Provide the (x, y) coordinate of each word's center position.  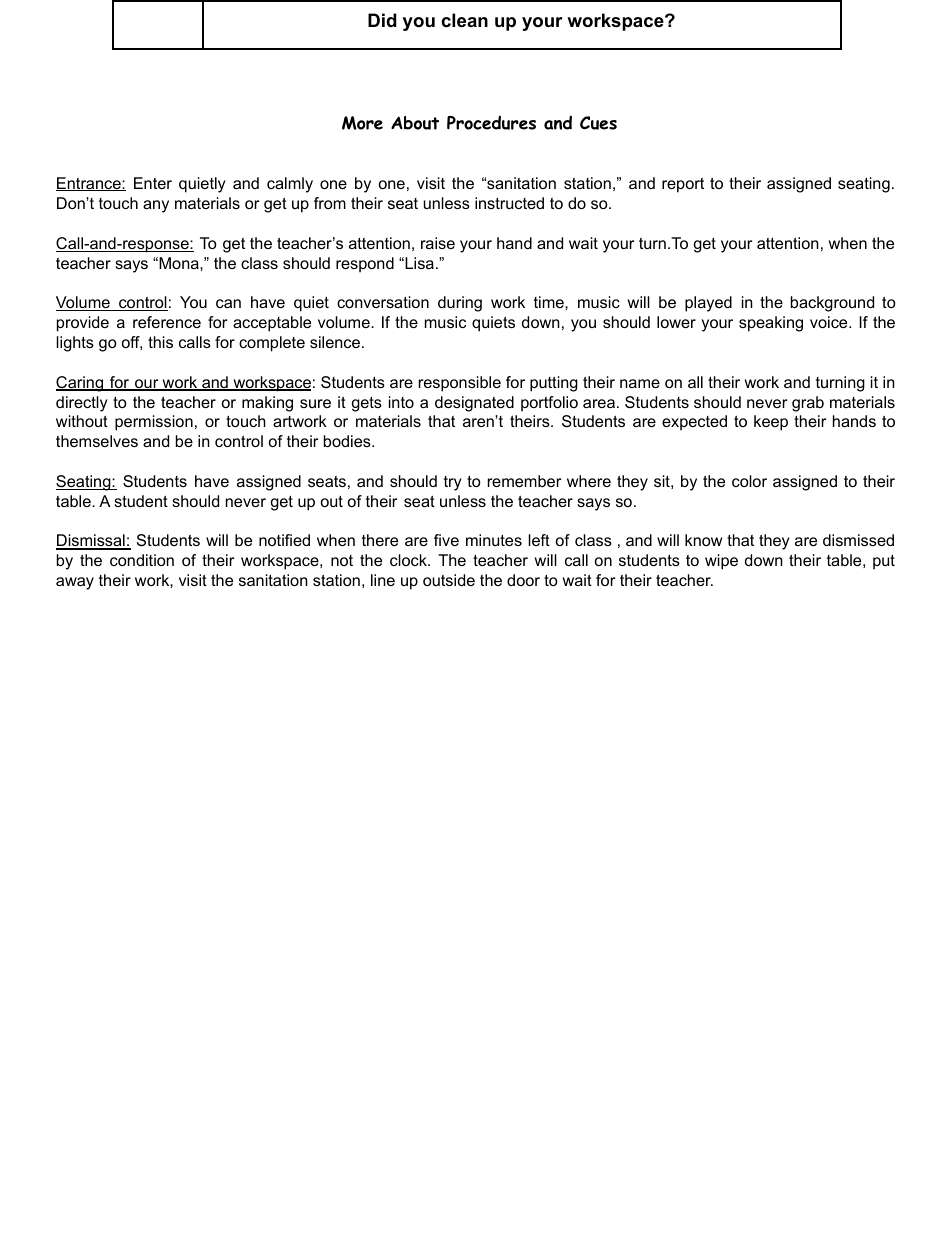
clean (464, 20)
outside (449, 580)
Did (382, 20)
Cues (598, 123)
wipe (721, 562)
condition (142, 560)
